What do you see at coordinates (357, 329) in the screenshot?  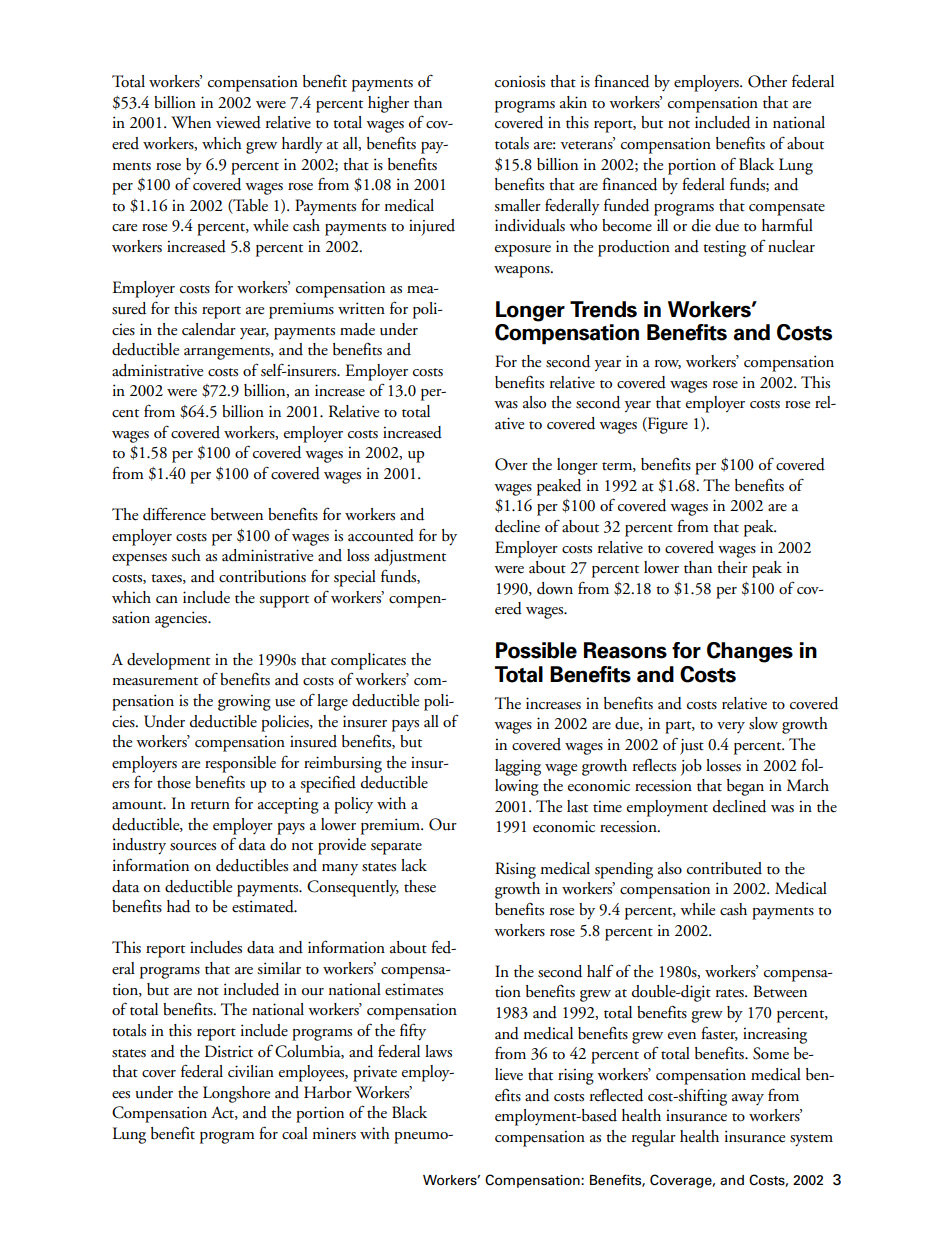 I see `made` at bounding box center [357, 329].
